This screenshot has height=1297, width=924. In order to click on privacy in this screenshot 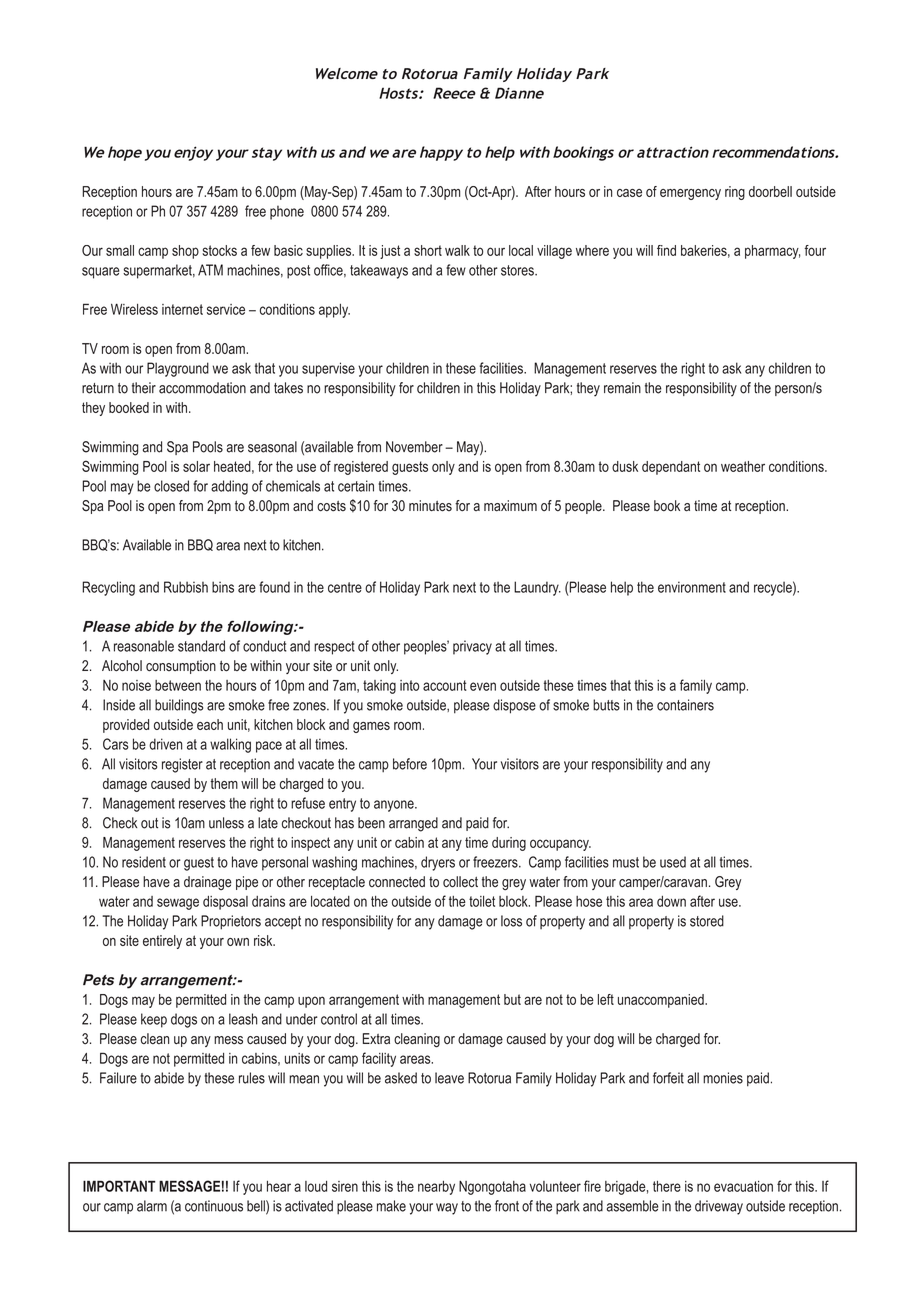, I will do `click(472, 647)`.
